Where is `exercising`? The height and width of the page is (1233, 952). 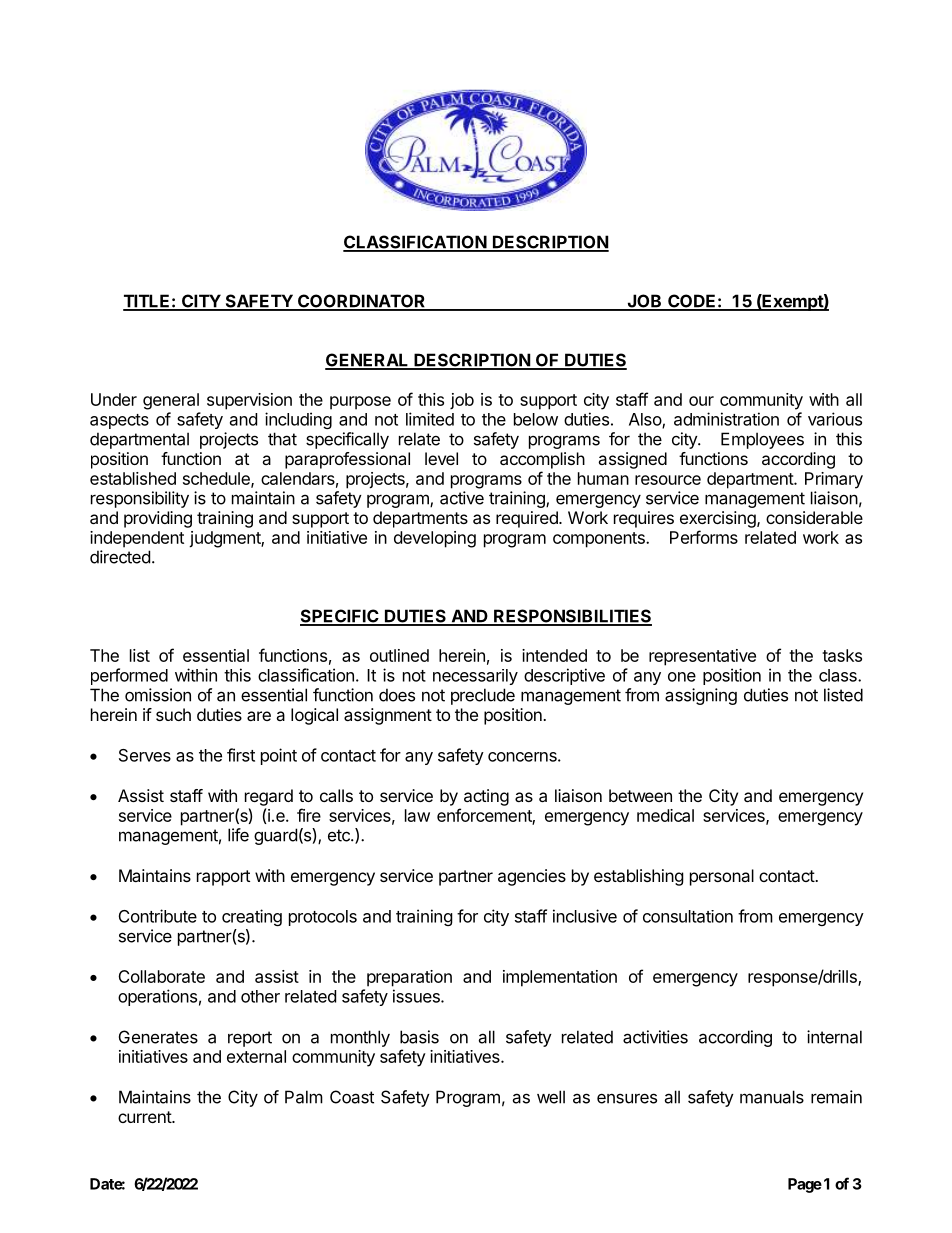
exercising is located at coordinates (719, 519).
